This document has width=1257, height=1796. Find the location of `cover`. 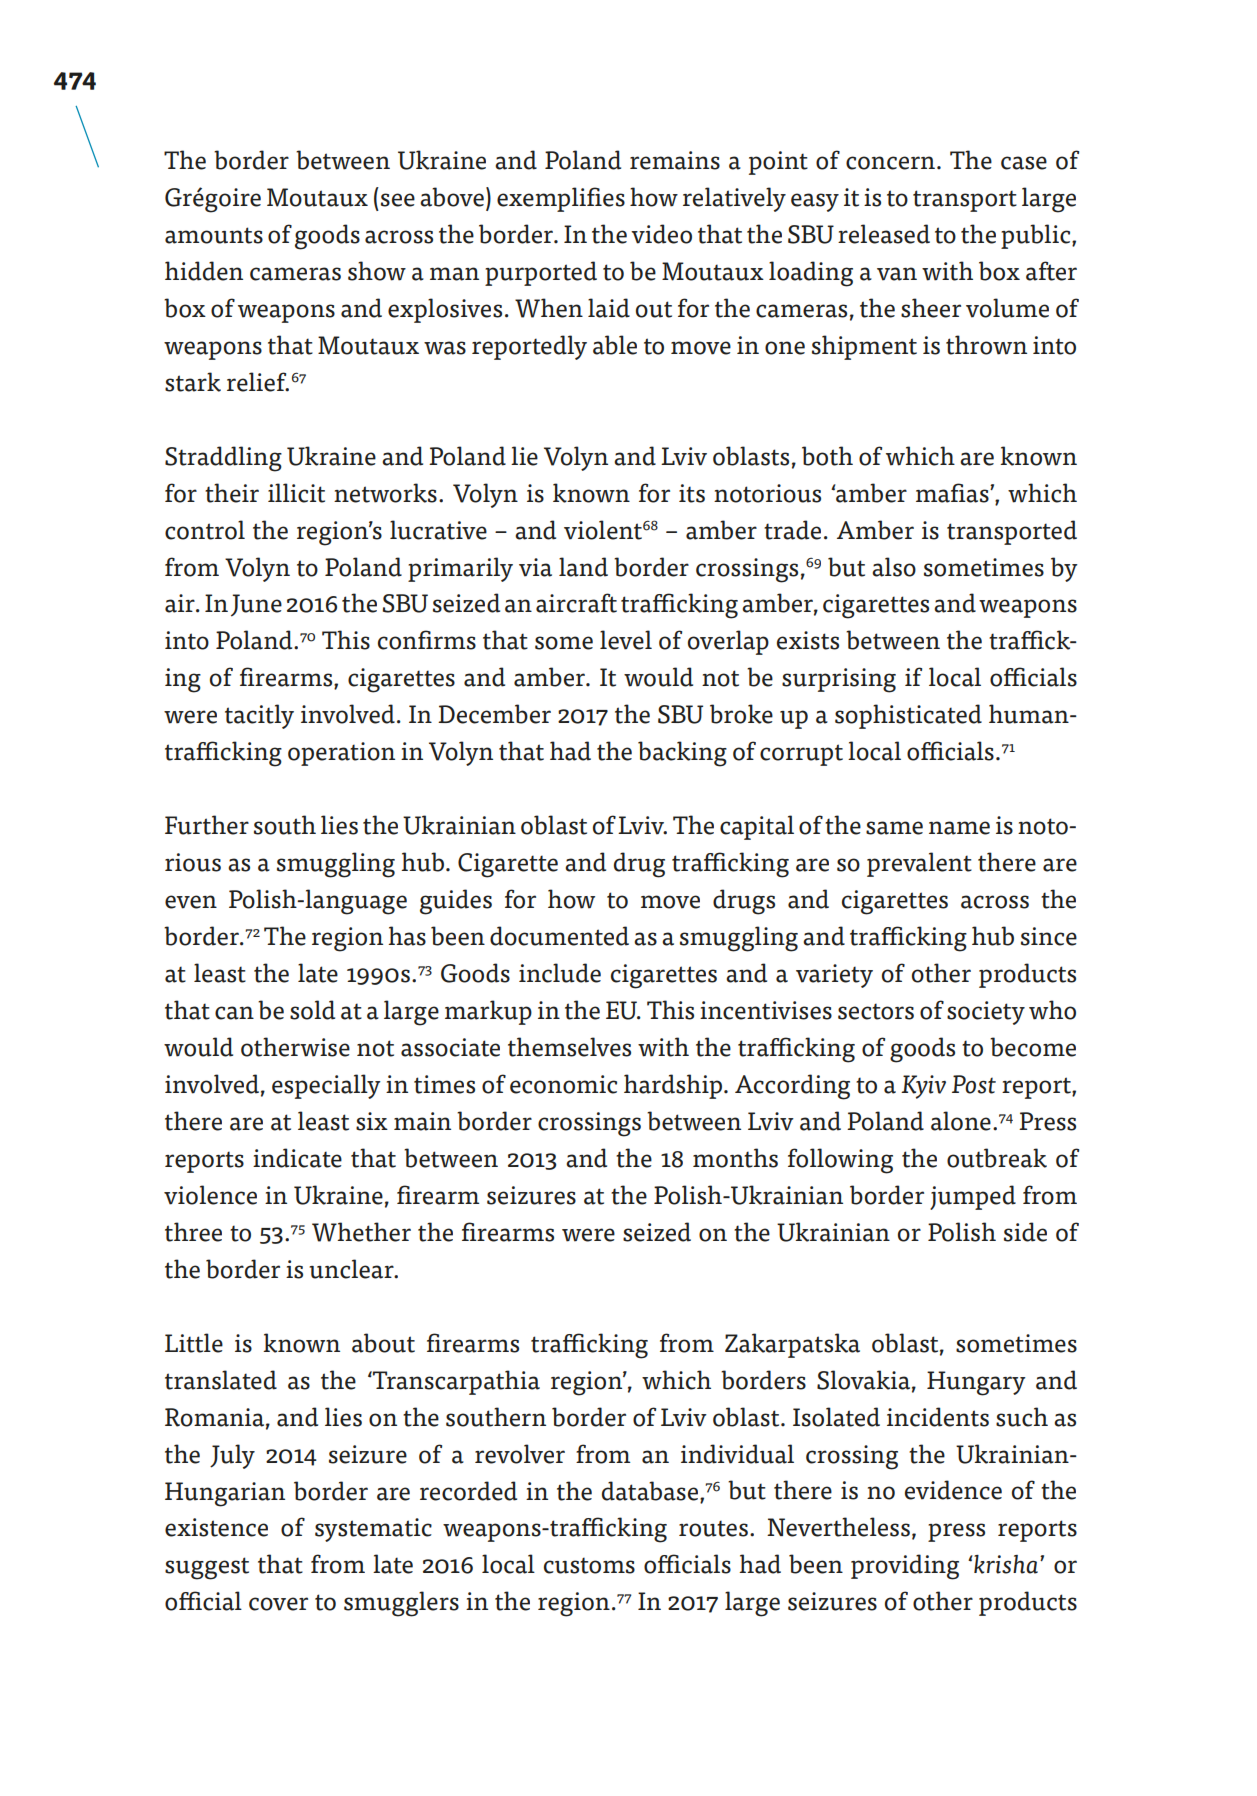

cover is located at coordinates (278, 1604).
